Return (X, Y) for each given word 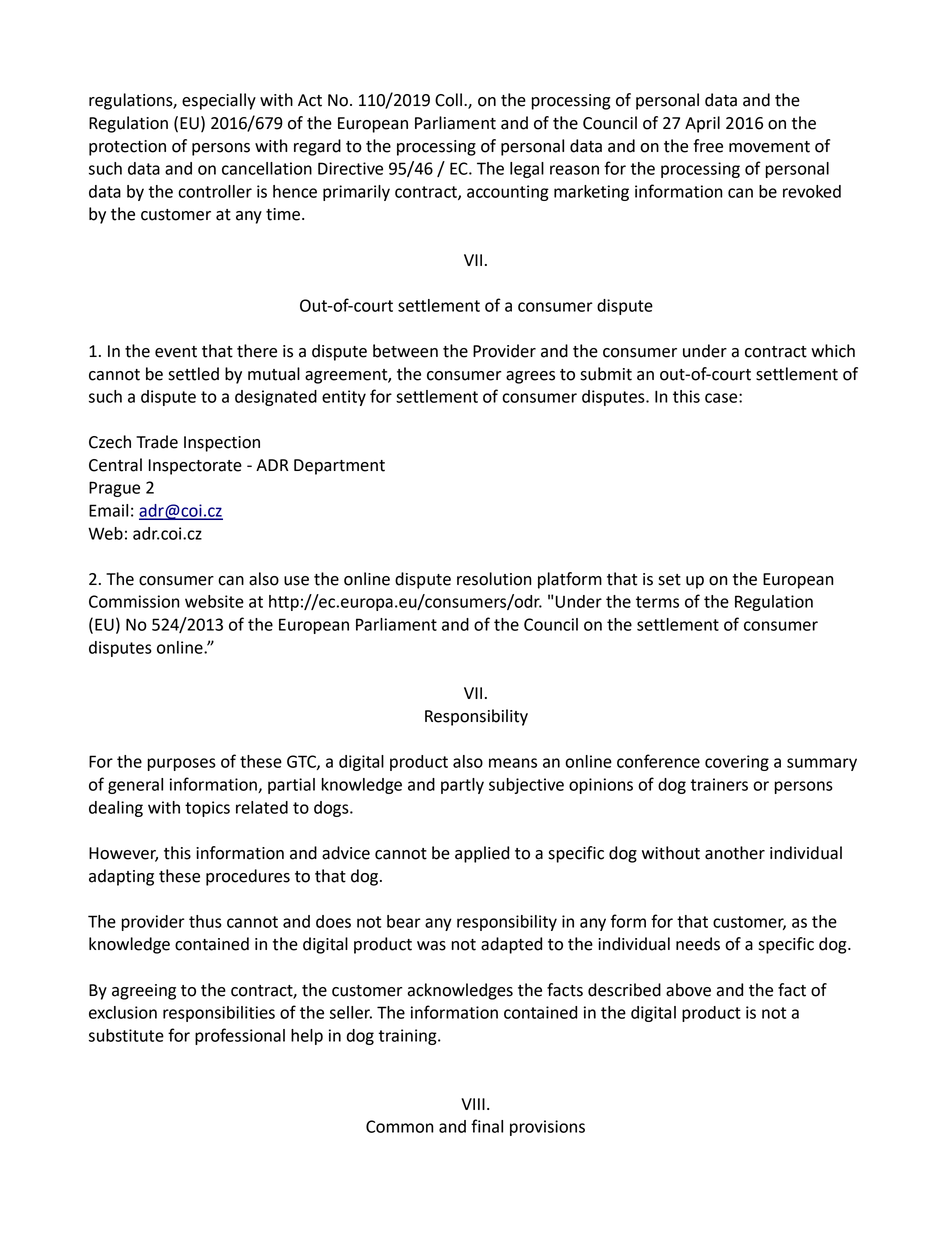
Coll (448, 100)
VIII (473, 1104)
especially (219, 101)
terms (657, 602)
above (688, 990)
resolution (494, 579)
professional (240, 1036)
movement (769, 147)
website (214, 601)
